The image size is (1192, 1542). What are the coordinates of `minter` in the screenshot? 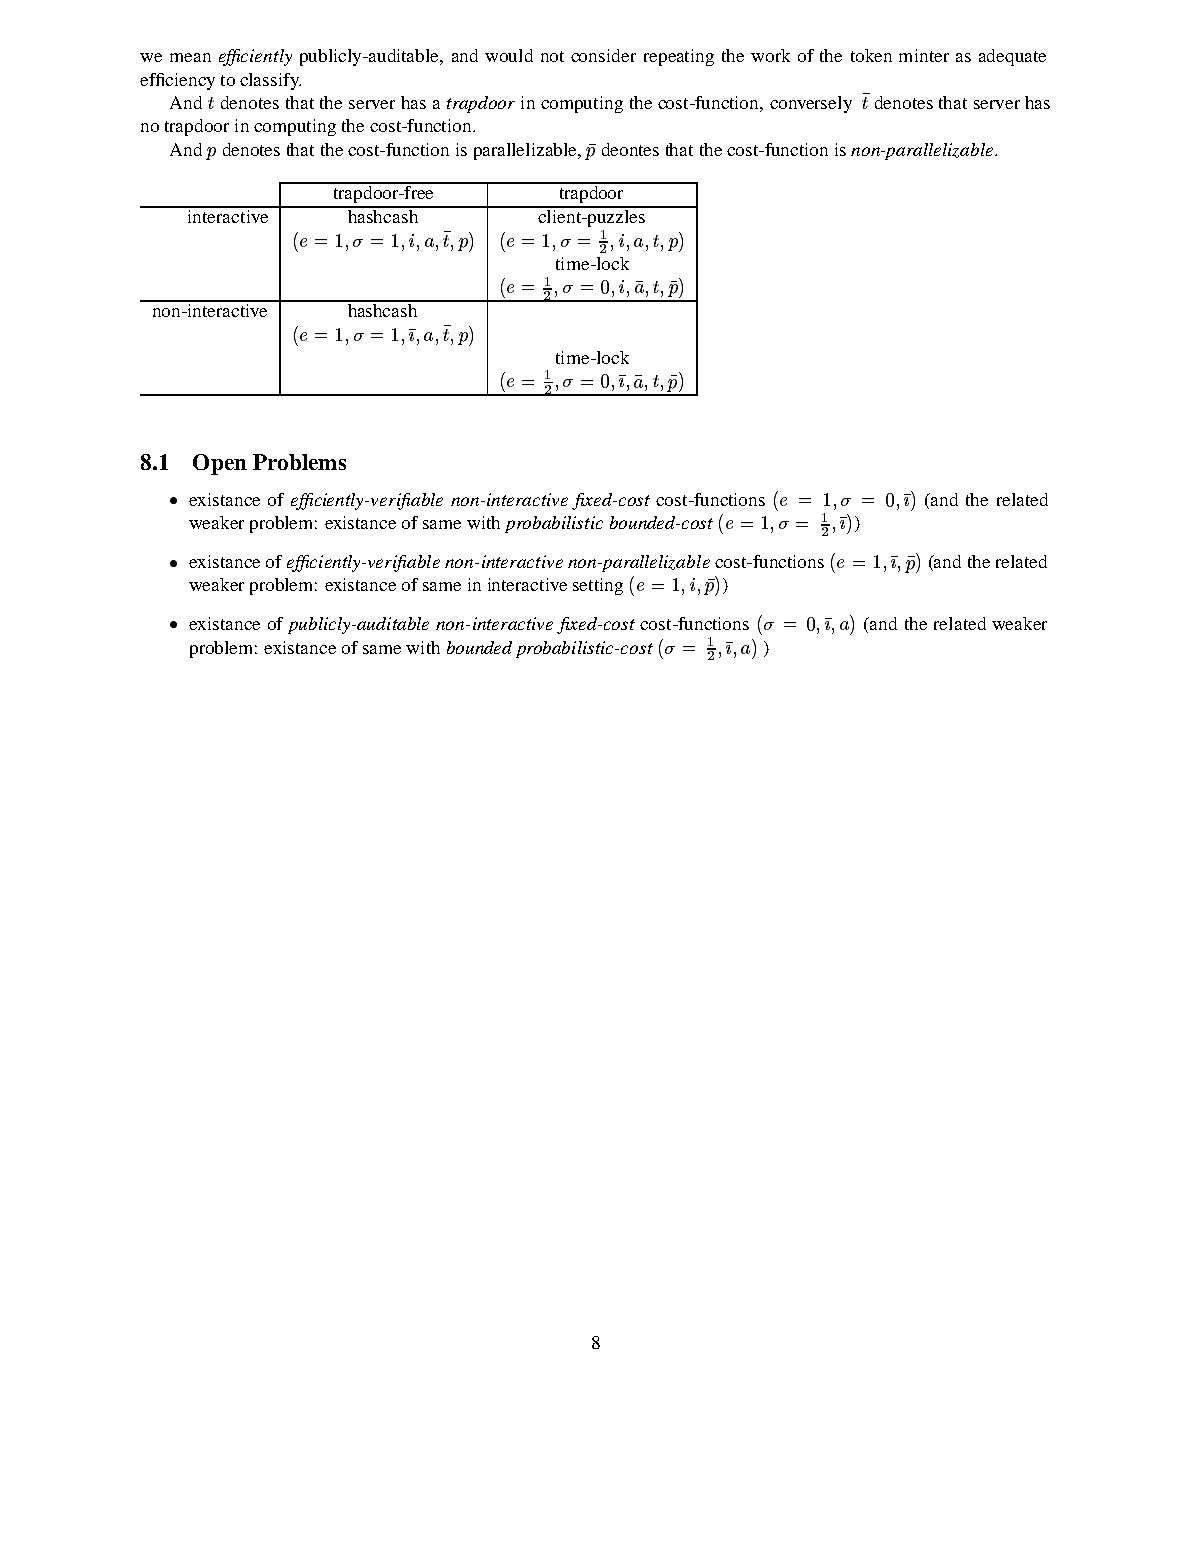 It's located at (924, 55).
